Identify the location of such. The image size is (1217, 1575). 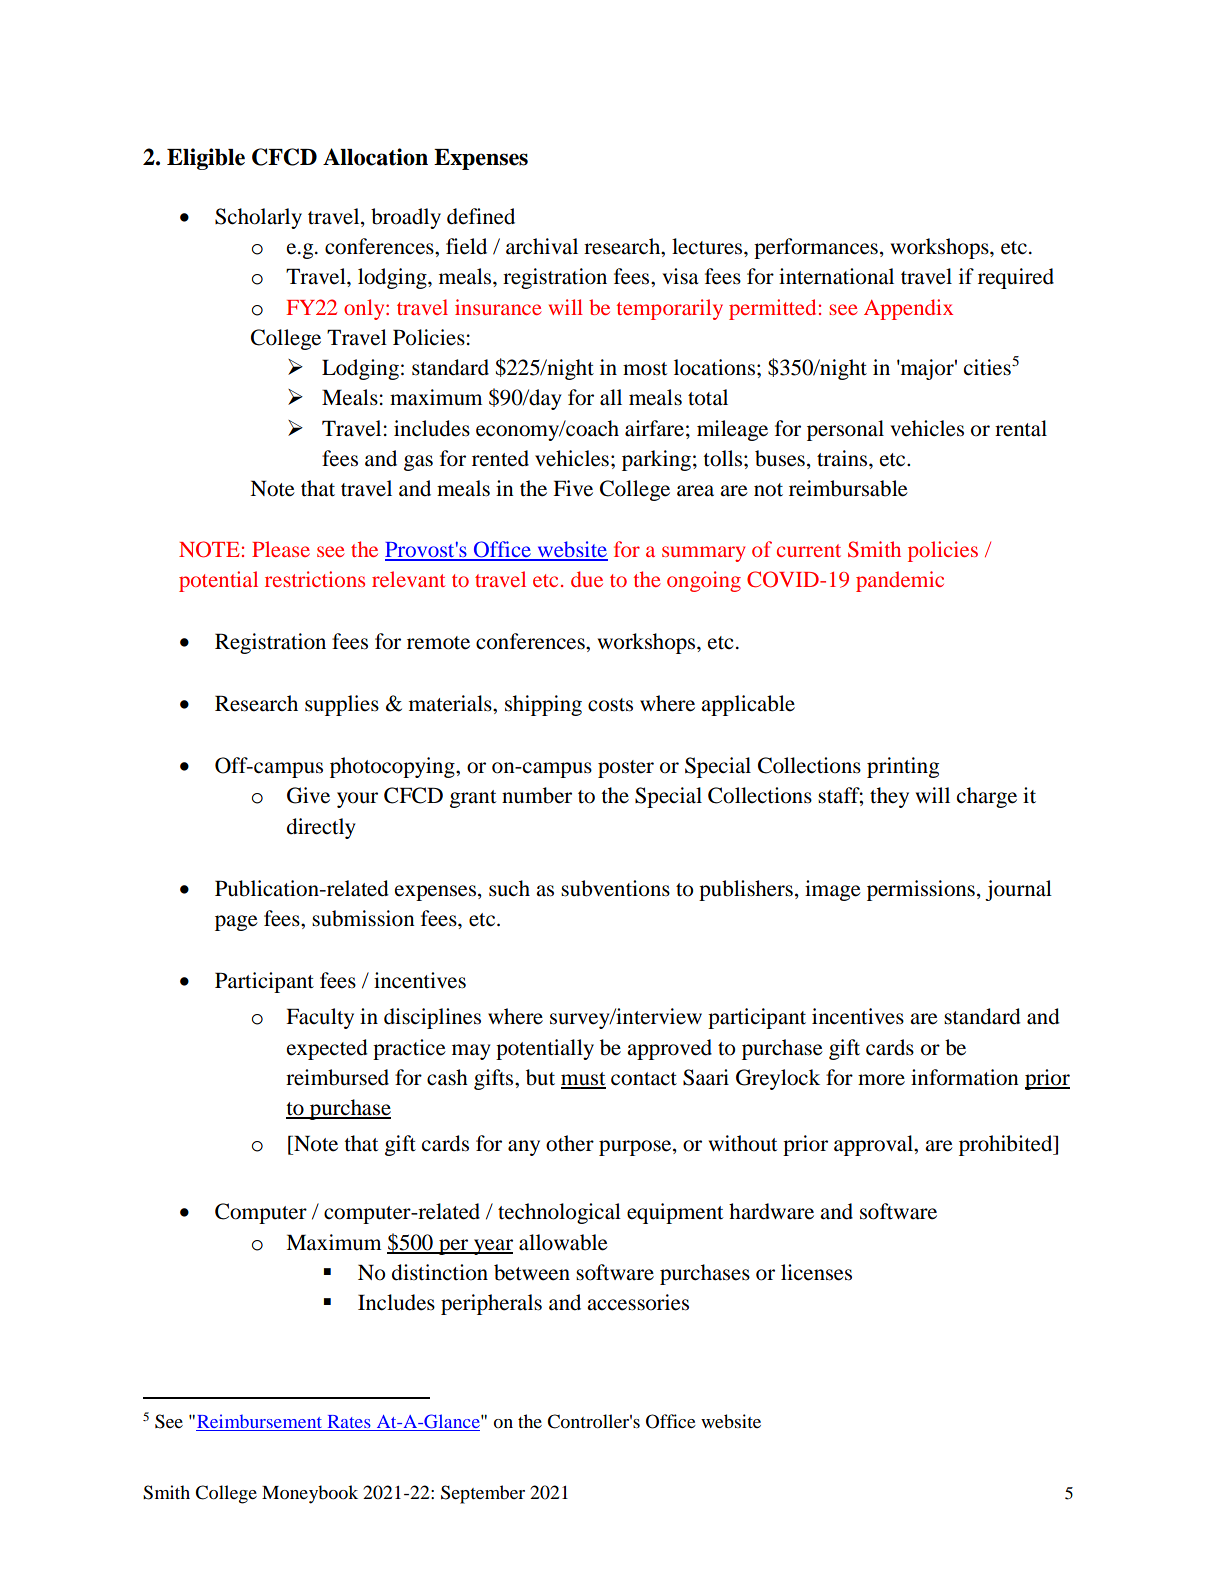
(509, 888).
